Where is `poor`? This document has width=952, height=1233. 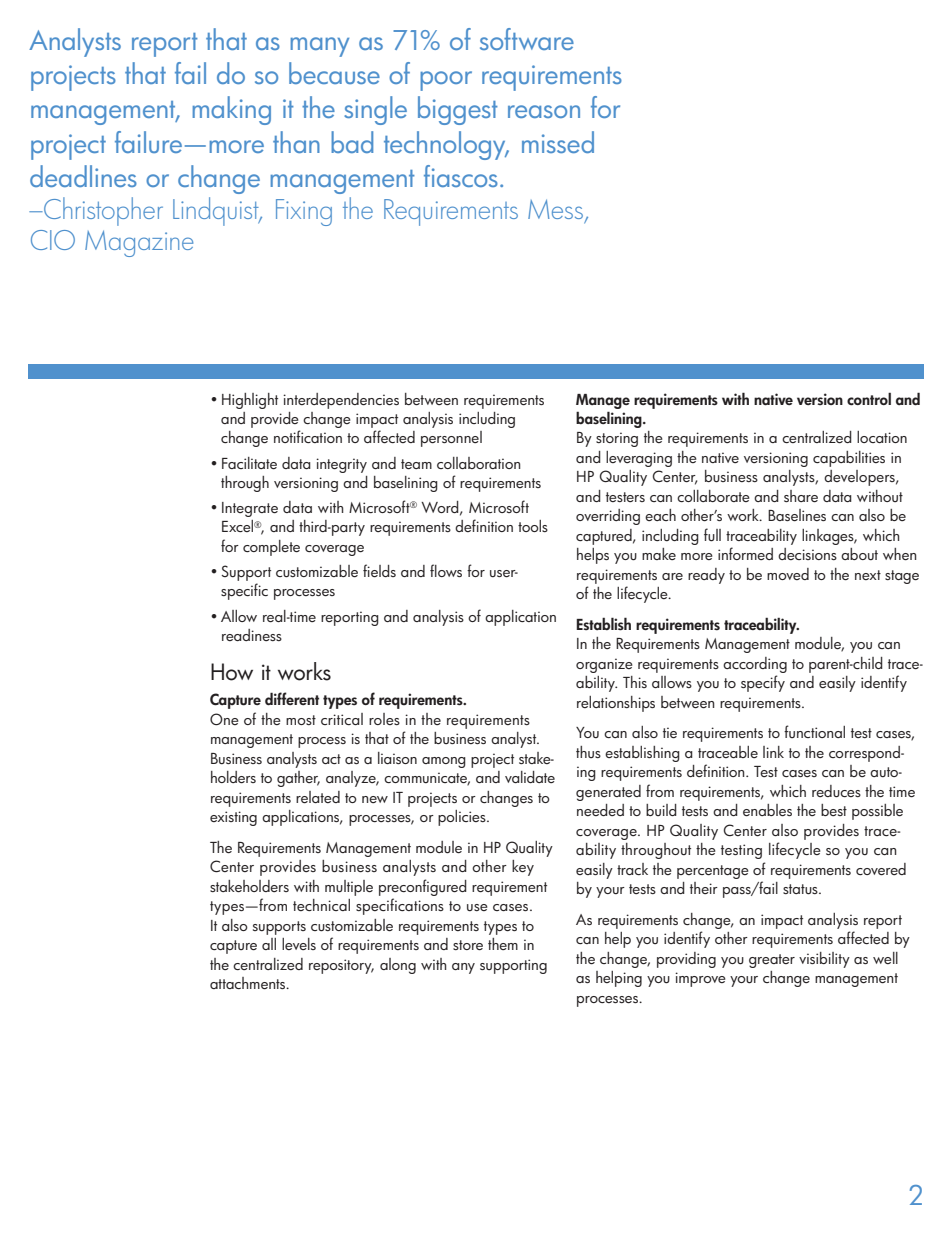
poor is located at coordinates (446, 81).
